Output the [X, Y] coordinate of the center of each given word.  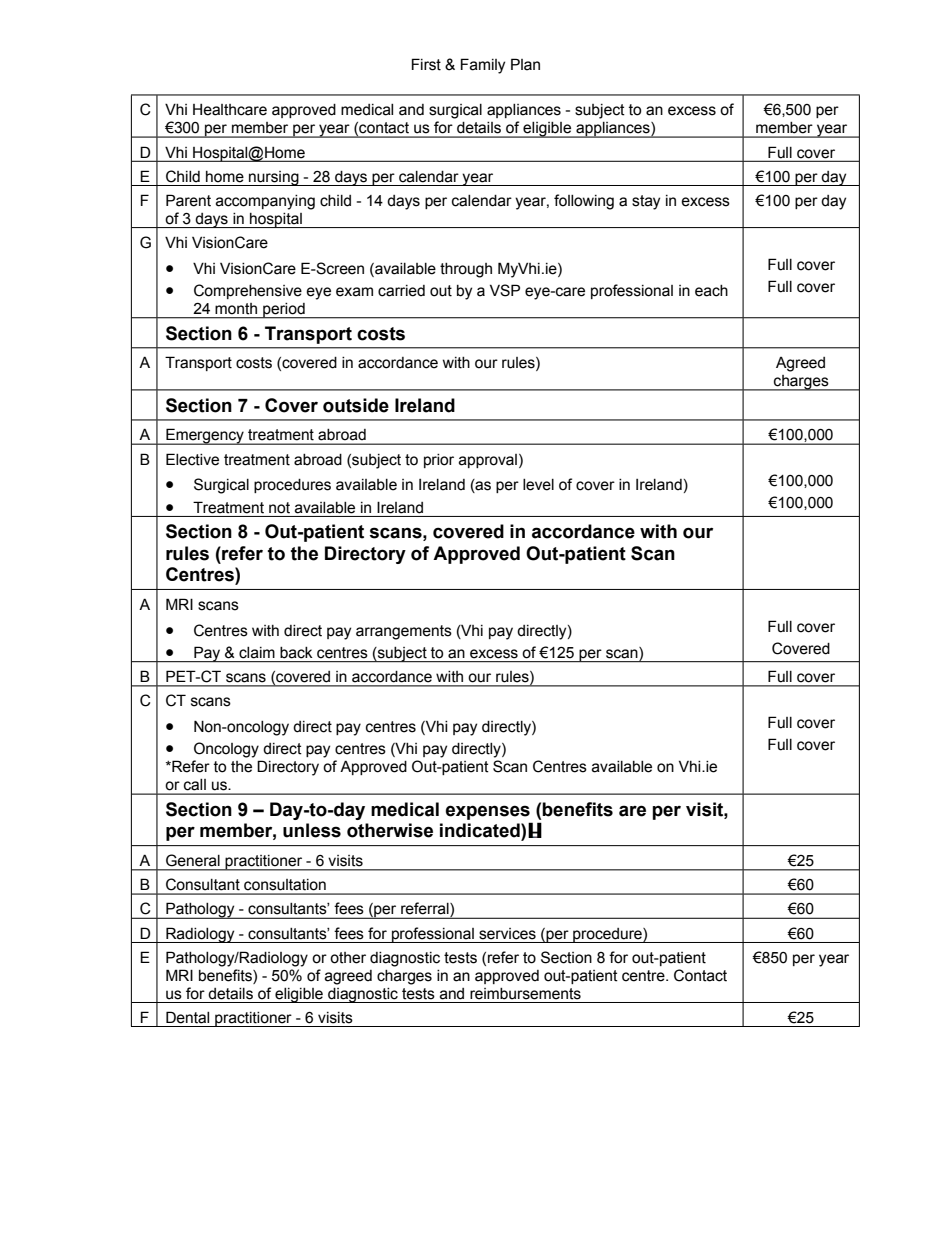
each [711, 291]
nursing [274, 178]
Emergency [205, 436]
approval [488, 461]
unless [312, 830]
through [466, 270]
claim [257, 652]
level [538, 485]
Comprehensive [248, 291]
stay [646, 202]
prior [439, 461]
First [426, 64]
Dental [187, 1017]
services [507, 934]
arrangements [404, 632]
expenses [488, 812]
